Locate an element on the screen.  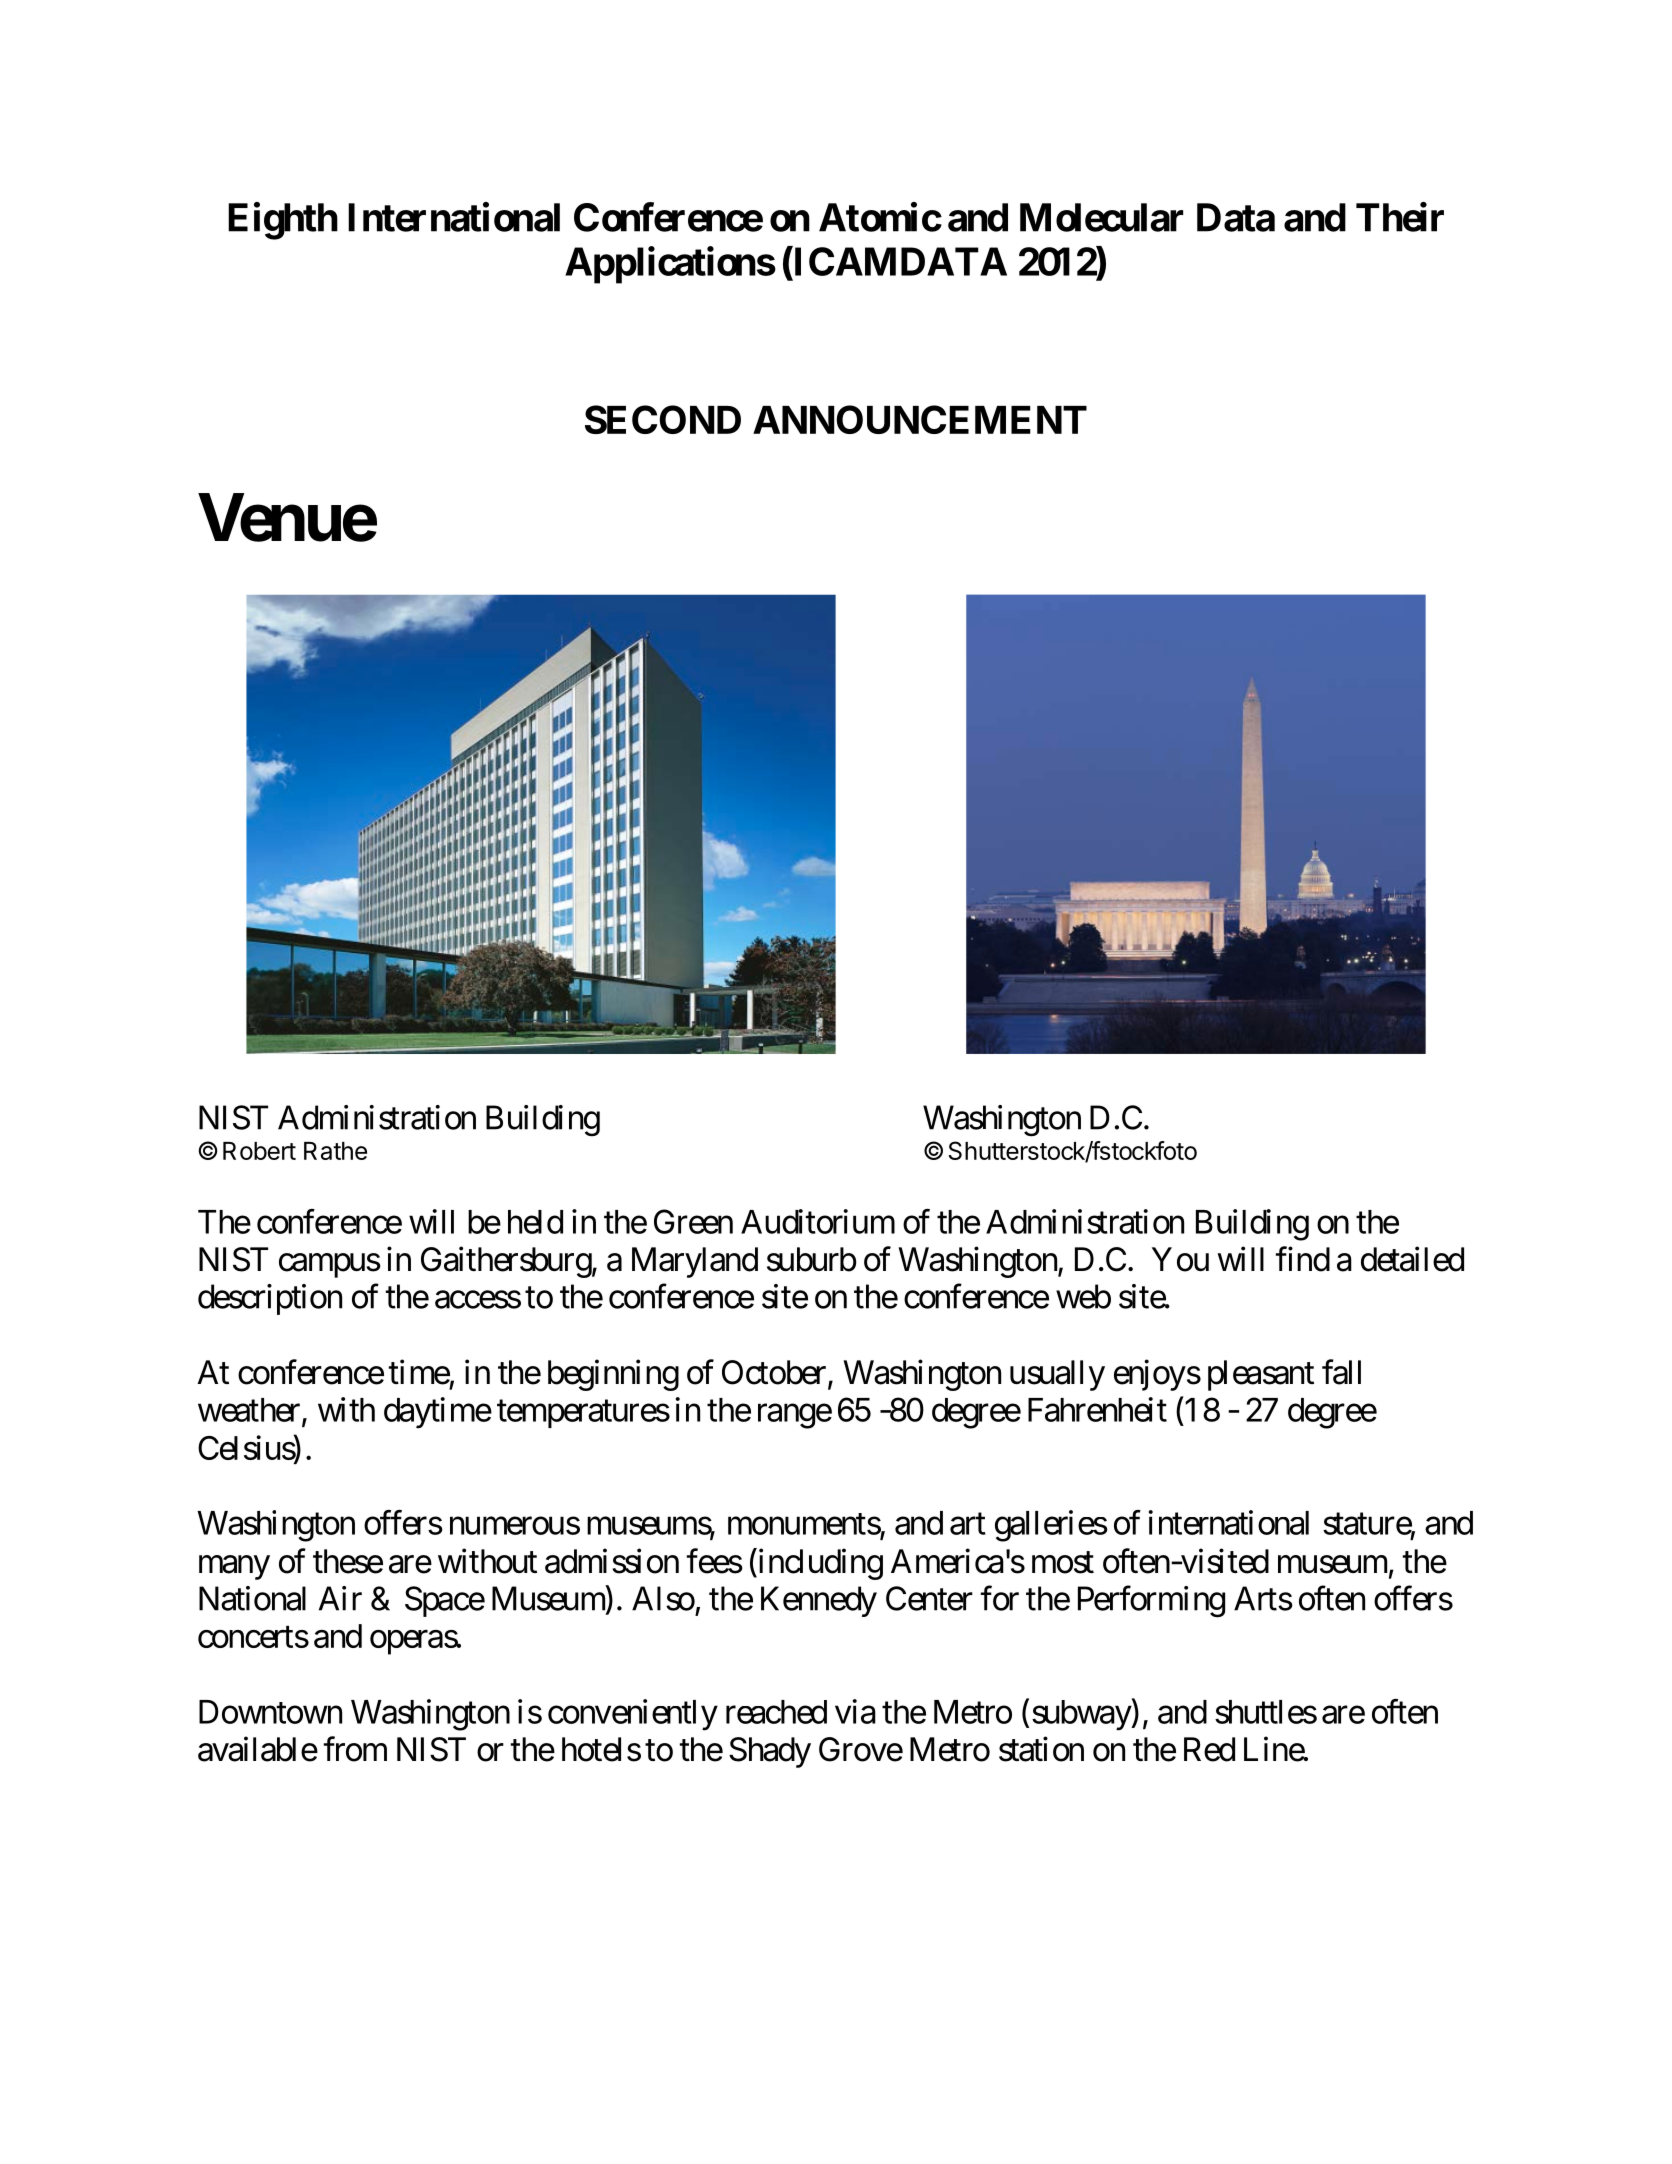
ANNOUNCEMENT is located at coordinates (920, 419).
